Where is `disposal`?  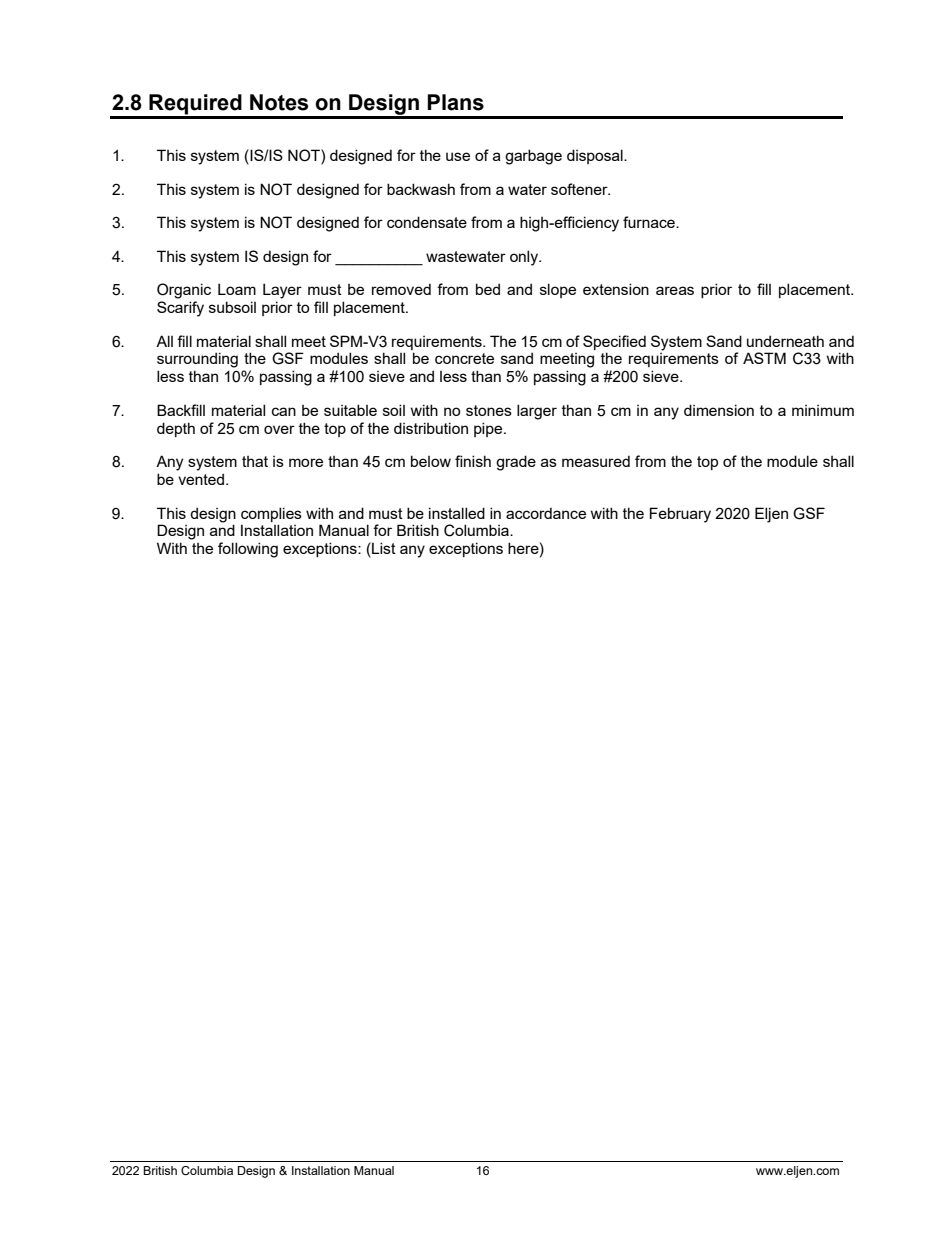 disposal is located at coordinates (596, 156).
